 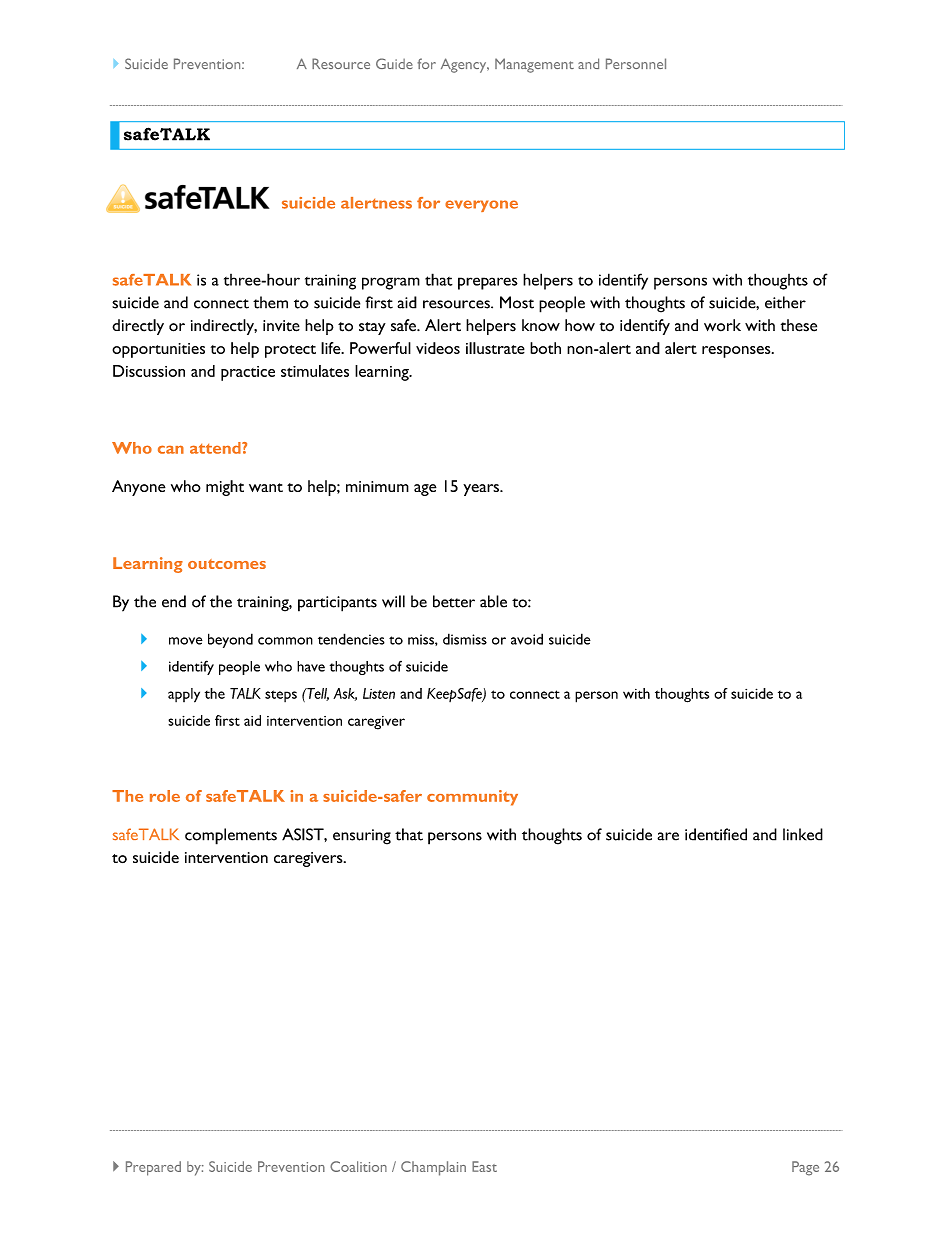 I want to click on complements, so click(x=231, y=836).
